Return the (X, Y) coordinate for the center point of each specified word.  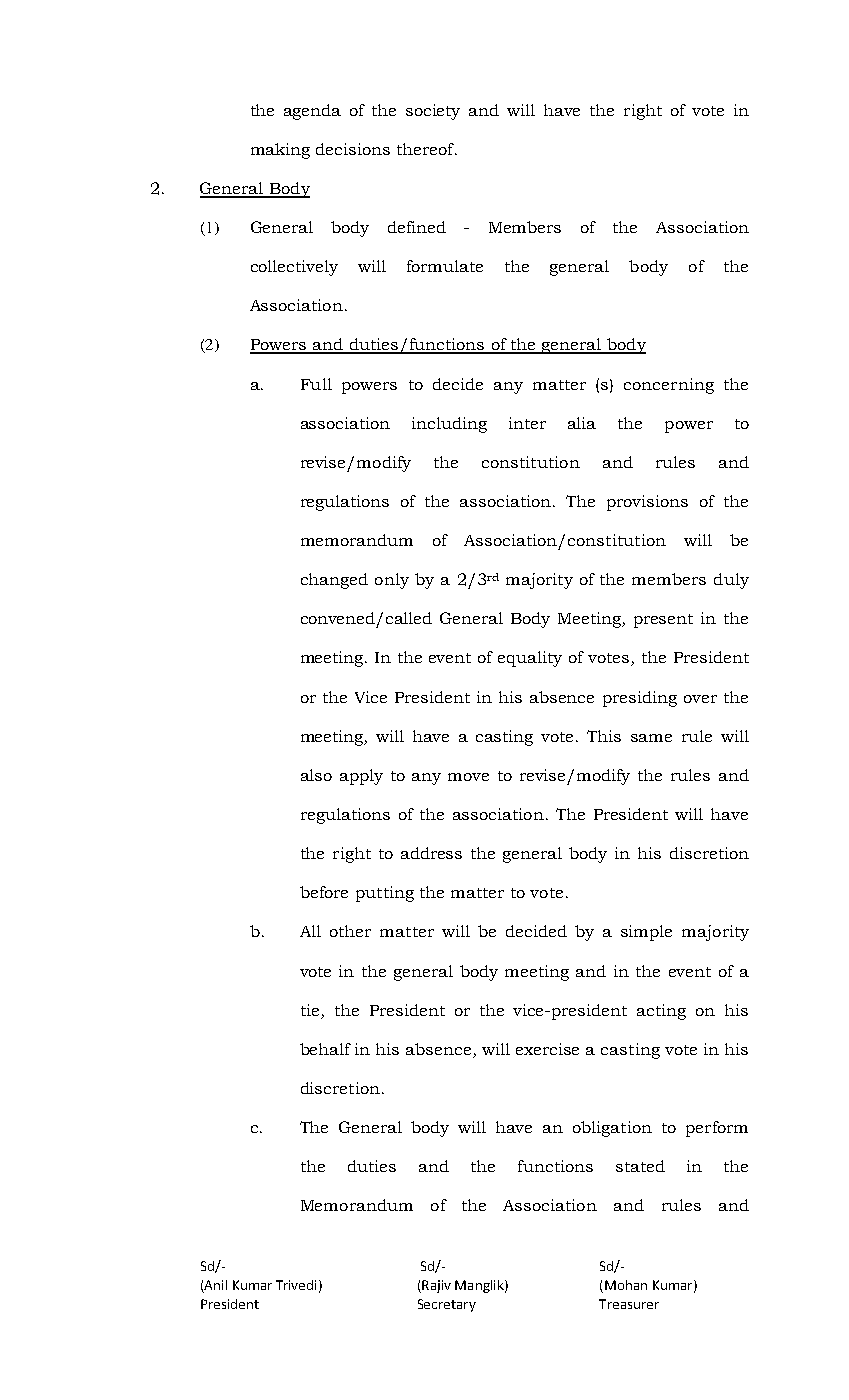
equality (530, 659)
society (433, 112)
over (700, 699)
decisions (353, 149)
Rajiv (435, 1286)
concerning (669, 386)
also (316, 775)
